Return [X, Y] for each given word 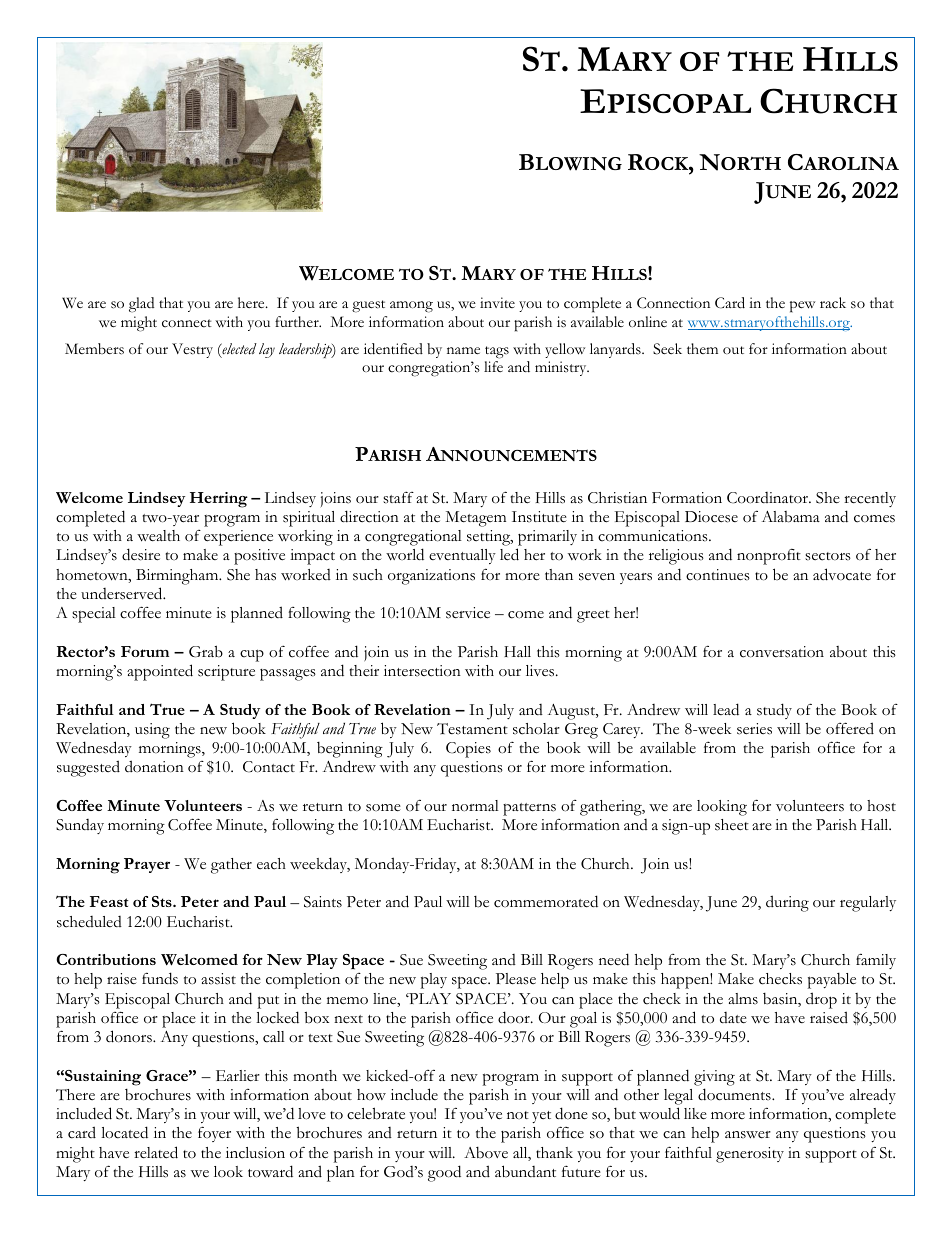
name [463, 350]
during [787, 903]
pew [802, 307]
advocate [842, 574]
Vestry [192, 350]
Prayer [147, 865]
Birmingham [178, 577]
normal [475, 806]
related [156, 1152]
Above [486, 1153]
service [468, 613]
